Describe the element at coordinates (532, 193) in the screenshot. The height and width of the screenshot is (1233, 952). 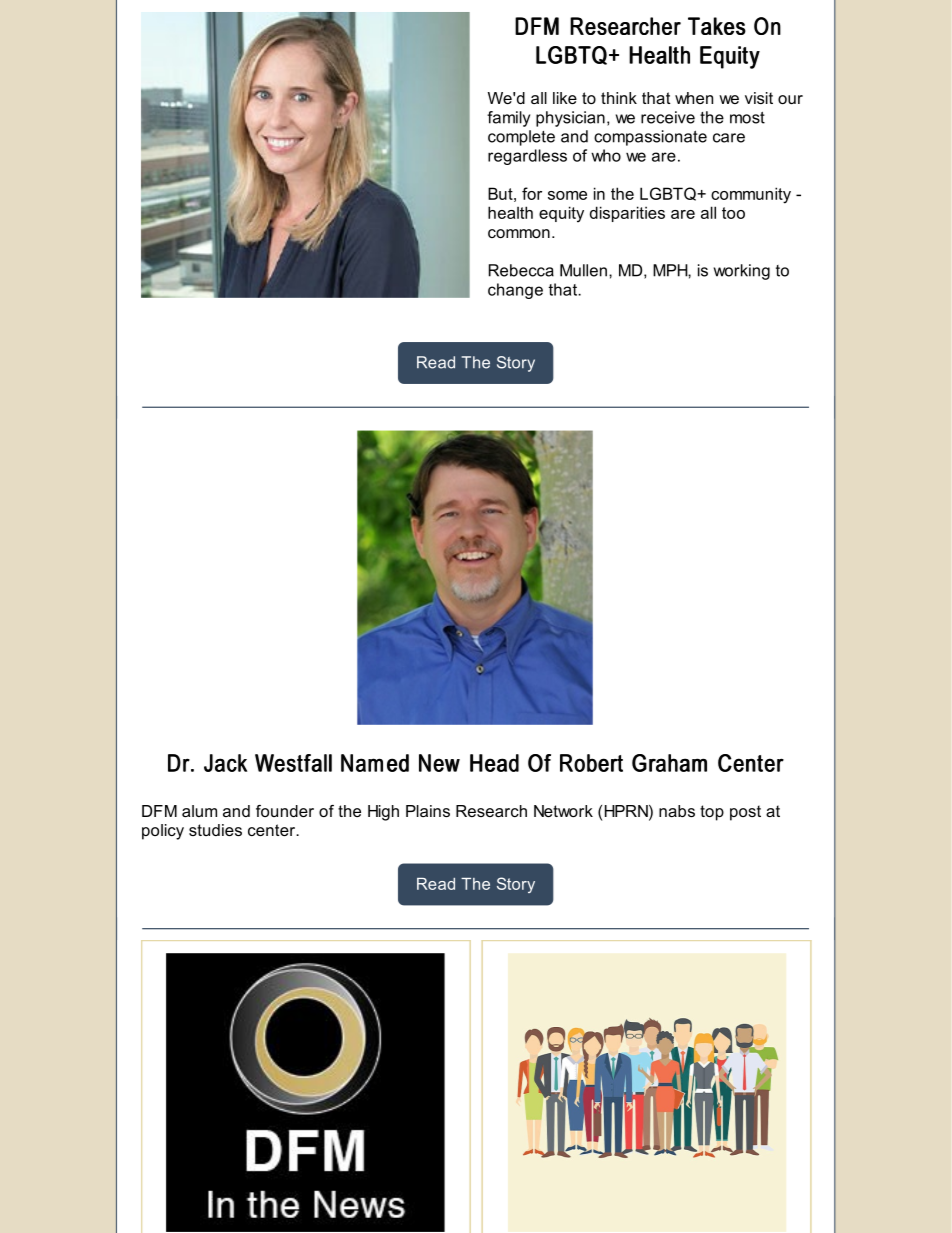
I see `for` at that location.
